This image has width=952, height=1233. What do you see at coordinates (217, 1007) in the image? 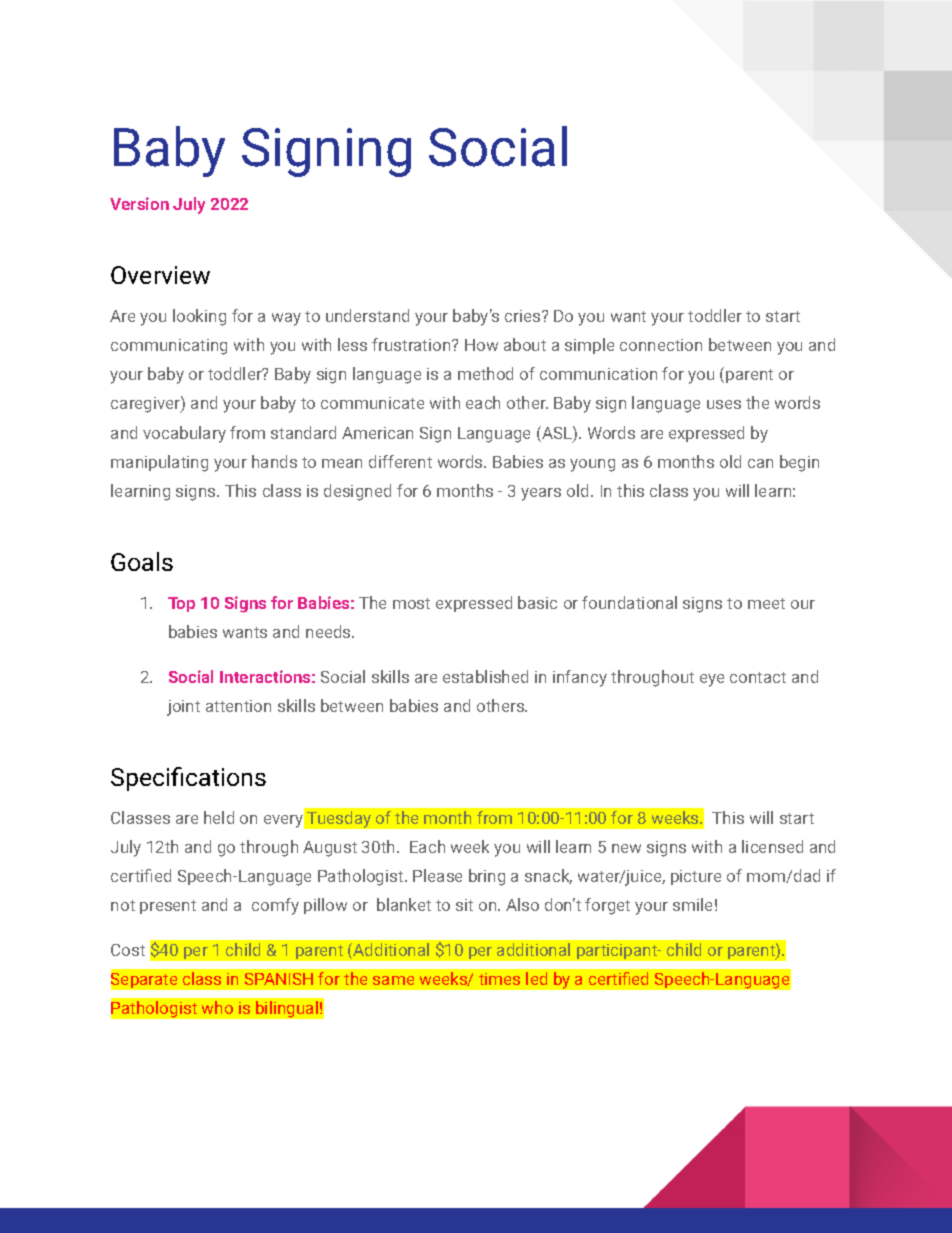
I see `who` at bounding box center [217, 1007].
